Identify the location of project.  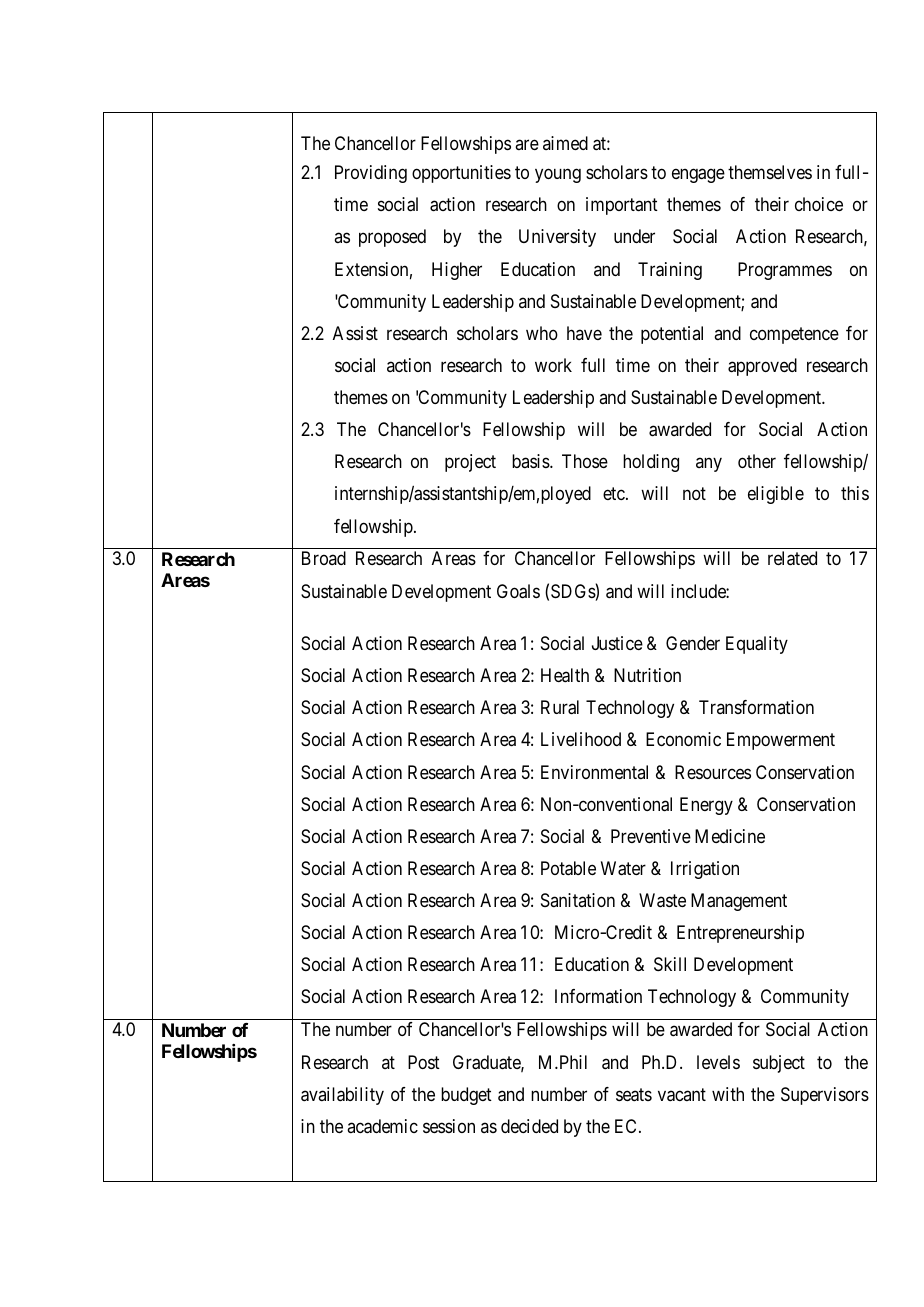
(470, 463).
